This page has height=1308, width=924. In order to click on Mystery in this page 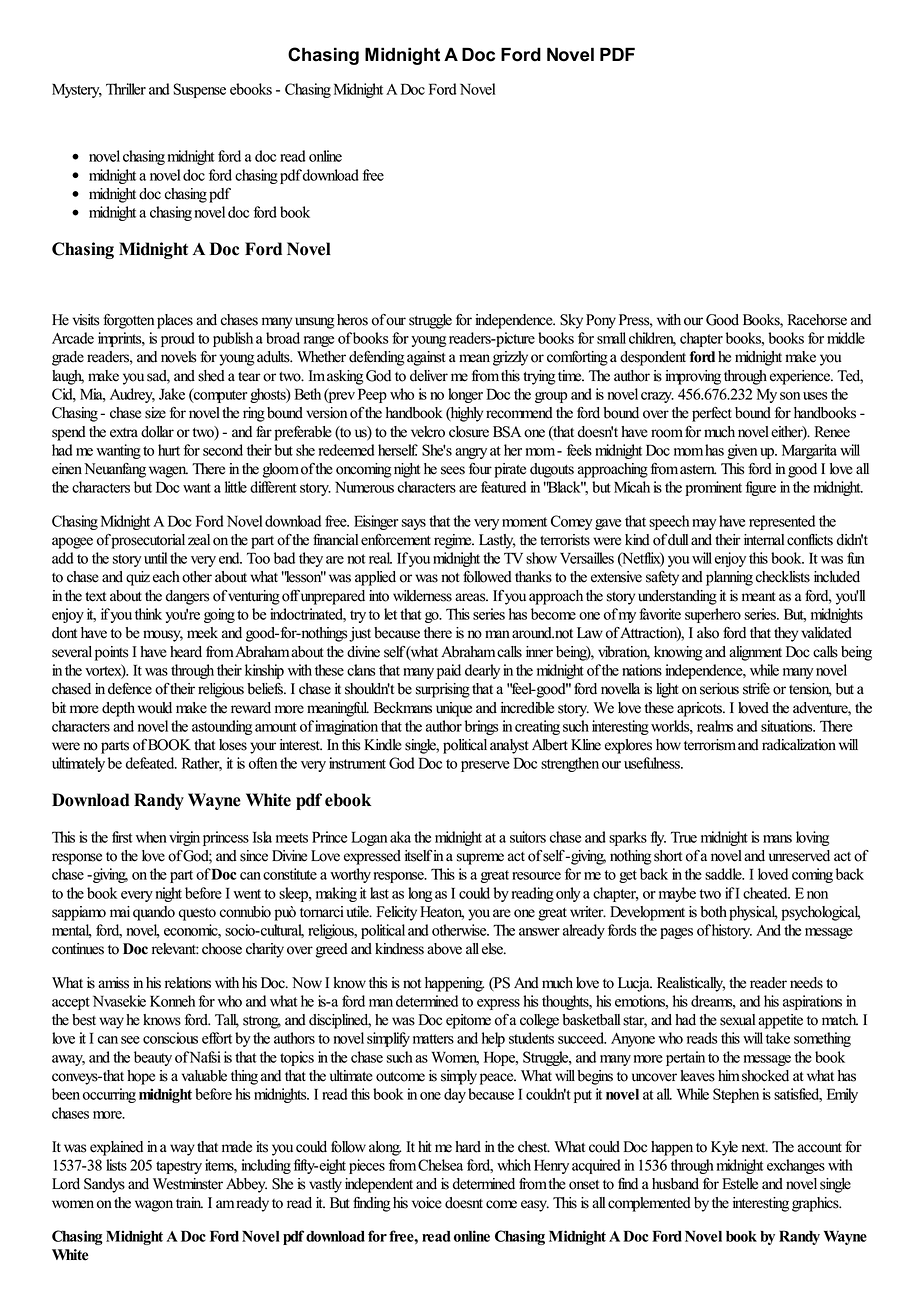, I will do `click(77, 91)`.
